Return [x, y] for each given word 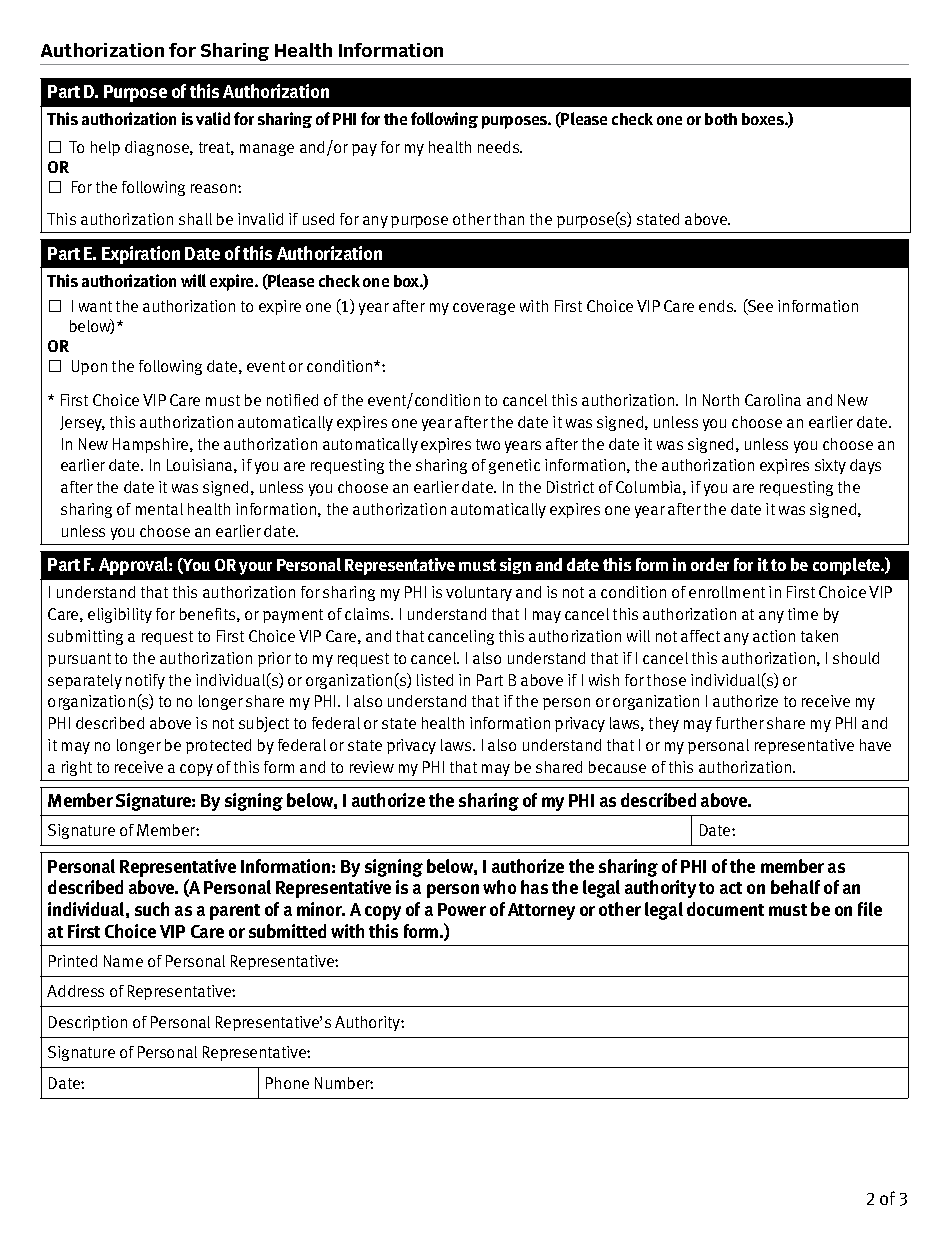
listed [435, 680]
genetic [514, 466]
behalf [795, 887]
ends [717, 306]
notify [145, 681]
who [499, 887]
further [740, 723]
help [105, 148]
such [152, 909]
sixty [830, 466]
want [95, 306]
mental [159, 509]
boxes [764, 119]
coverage [484, 309]
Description [88, 1023]
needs [500, 147]
